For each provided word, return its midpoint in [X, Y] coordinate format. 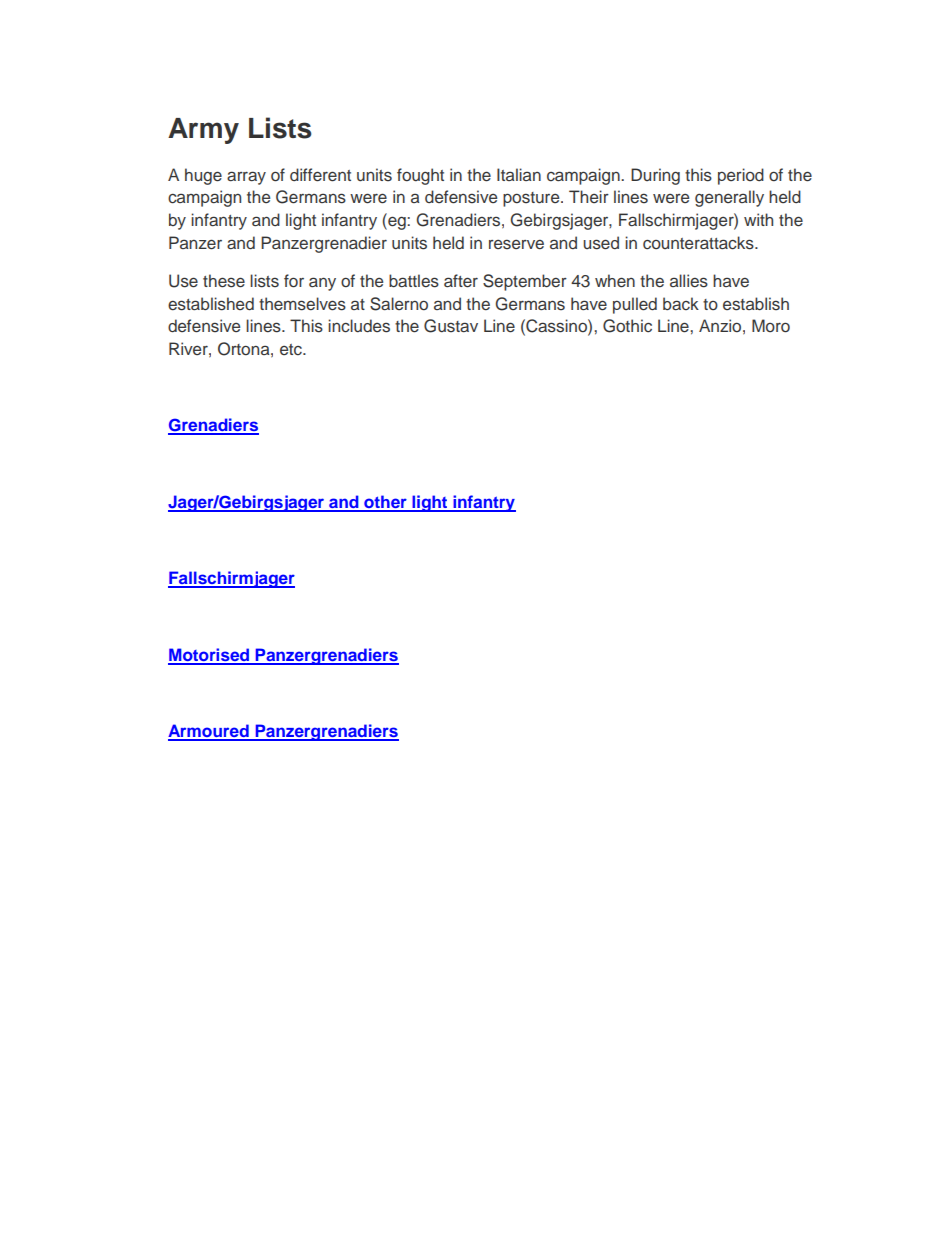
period [741, 176]
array [246, 178]
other [385, 503]
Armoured [209, 732]
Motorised [209, 656]
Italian [519, 174]
